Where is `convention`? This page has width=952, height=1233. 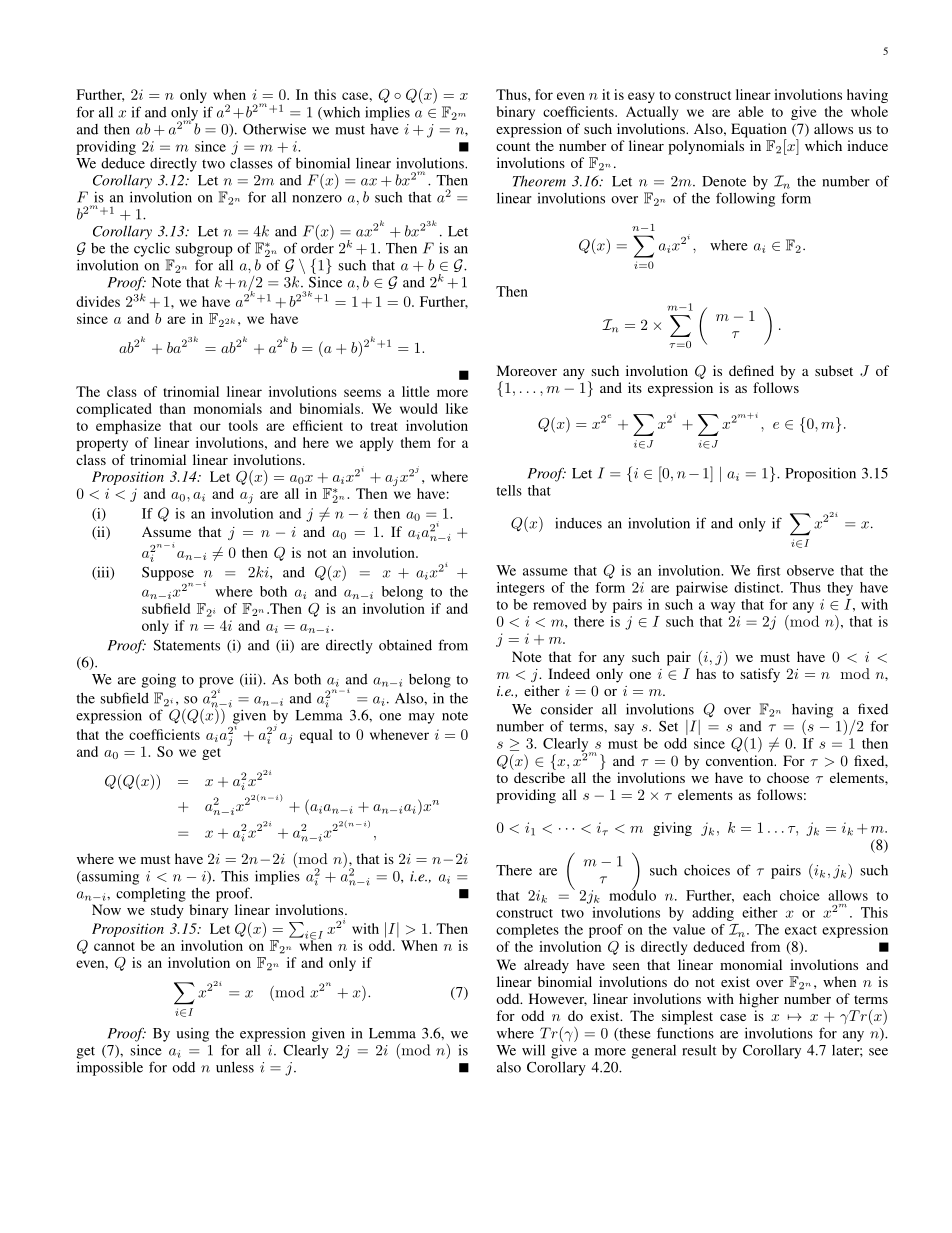
convention is located at coordinates (741, 760).
